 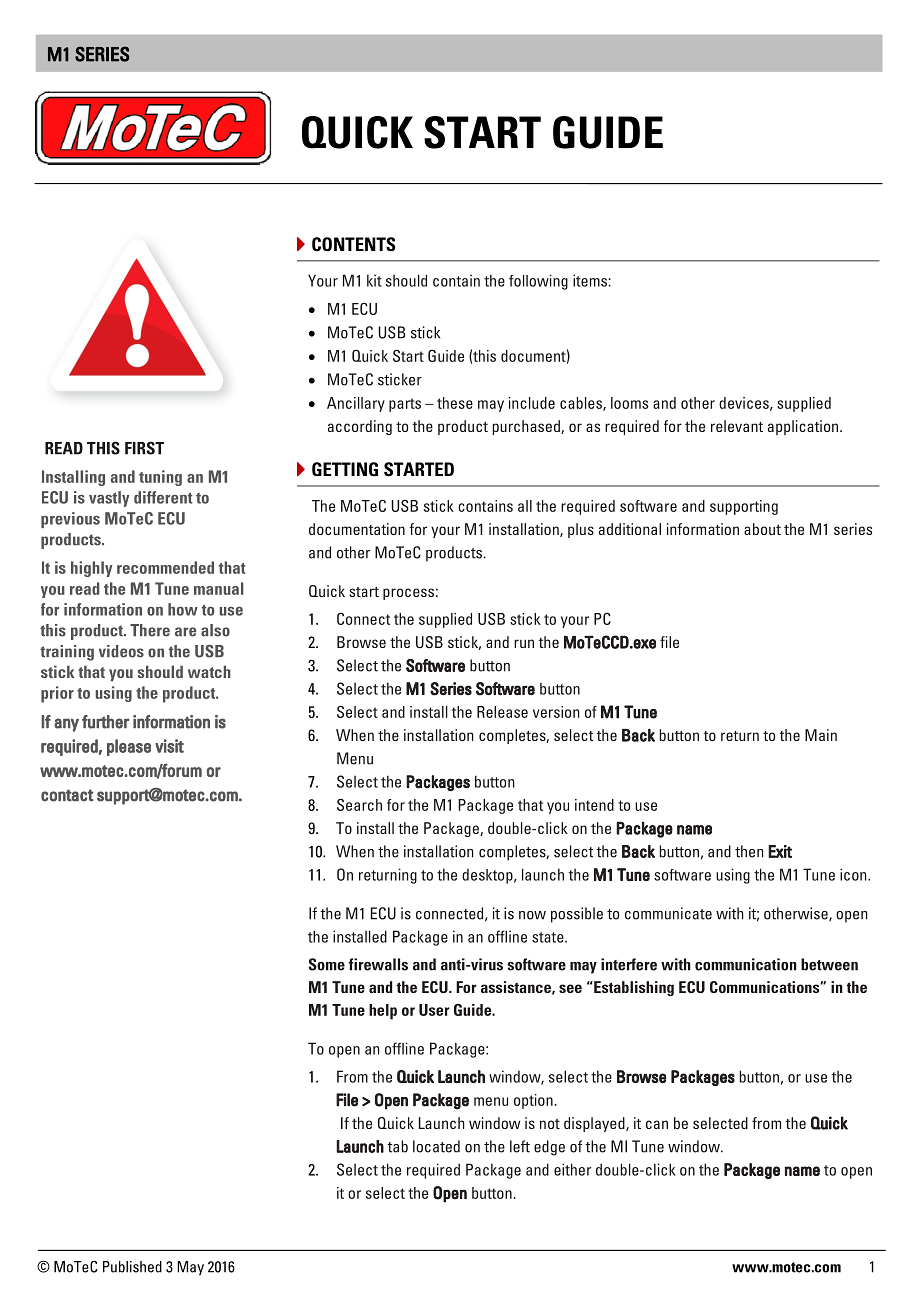 I want to click on now, so click(x=532, y=915).
